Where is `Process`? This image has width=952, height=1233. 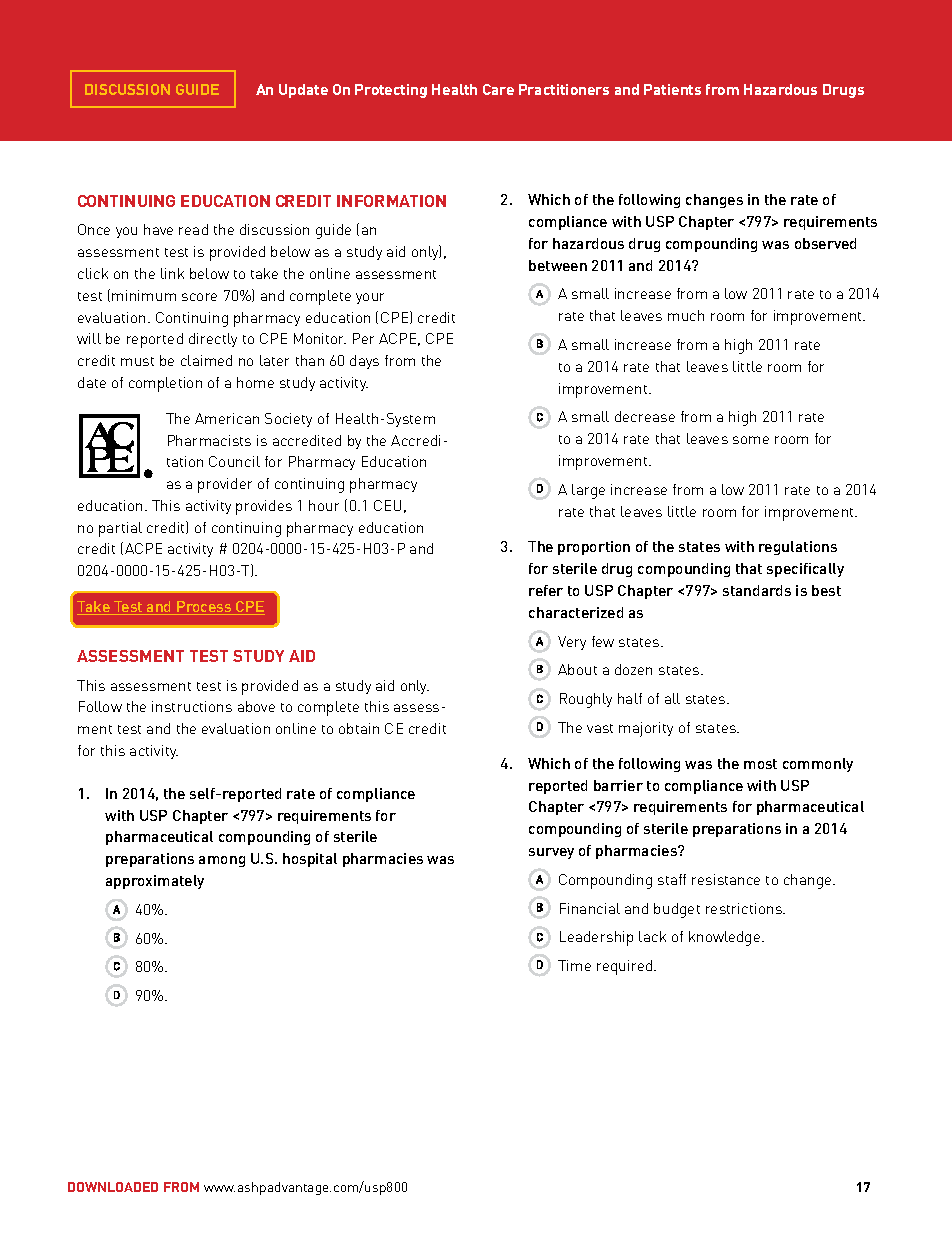 Process is located at coordinates (204, 608).
